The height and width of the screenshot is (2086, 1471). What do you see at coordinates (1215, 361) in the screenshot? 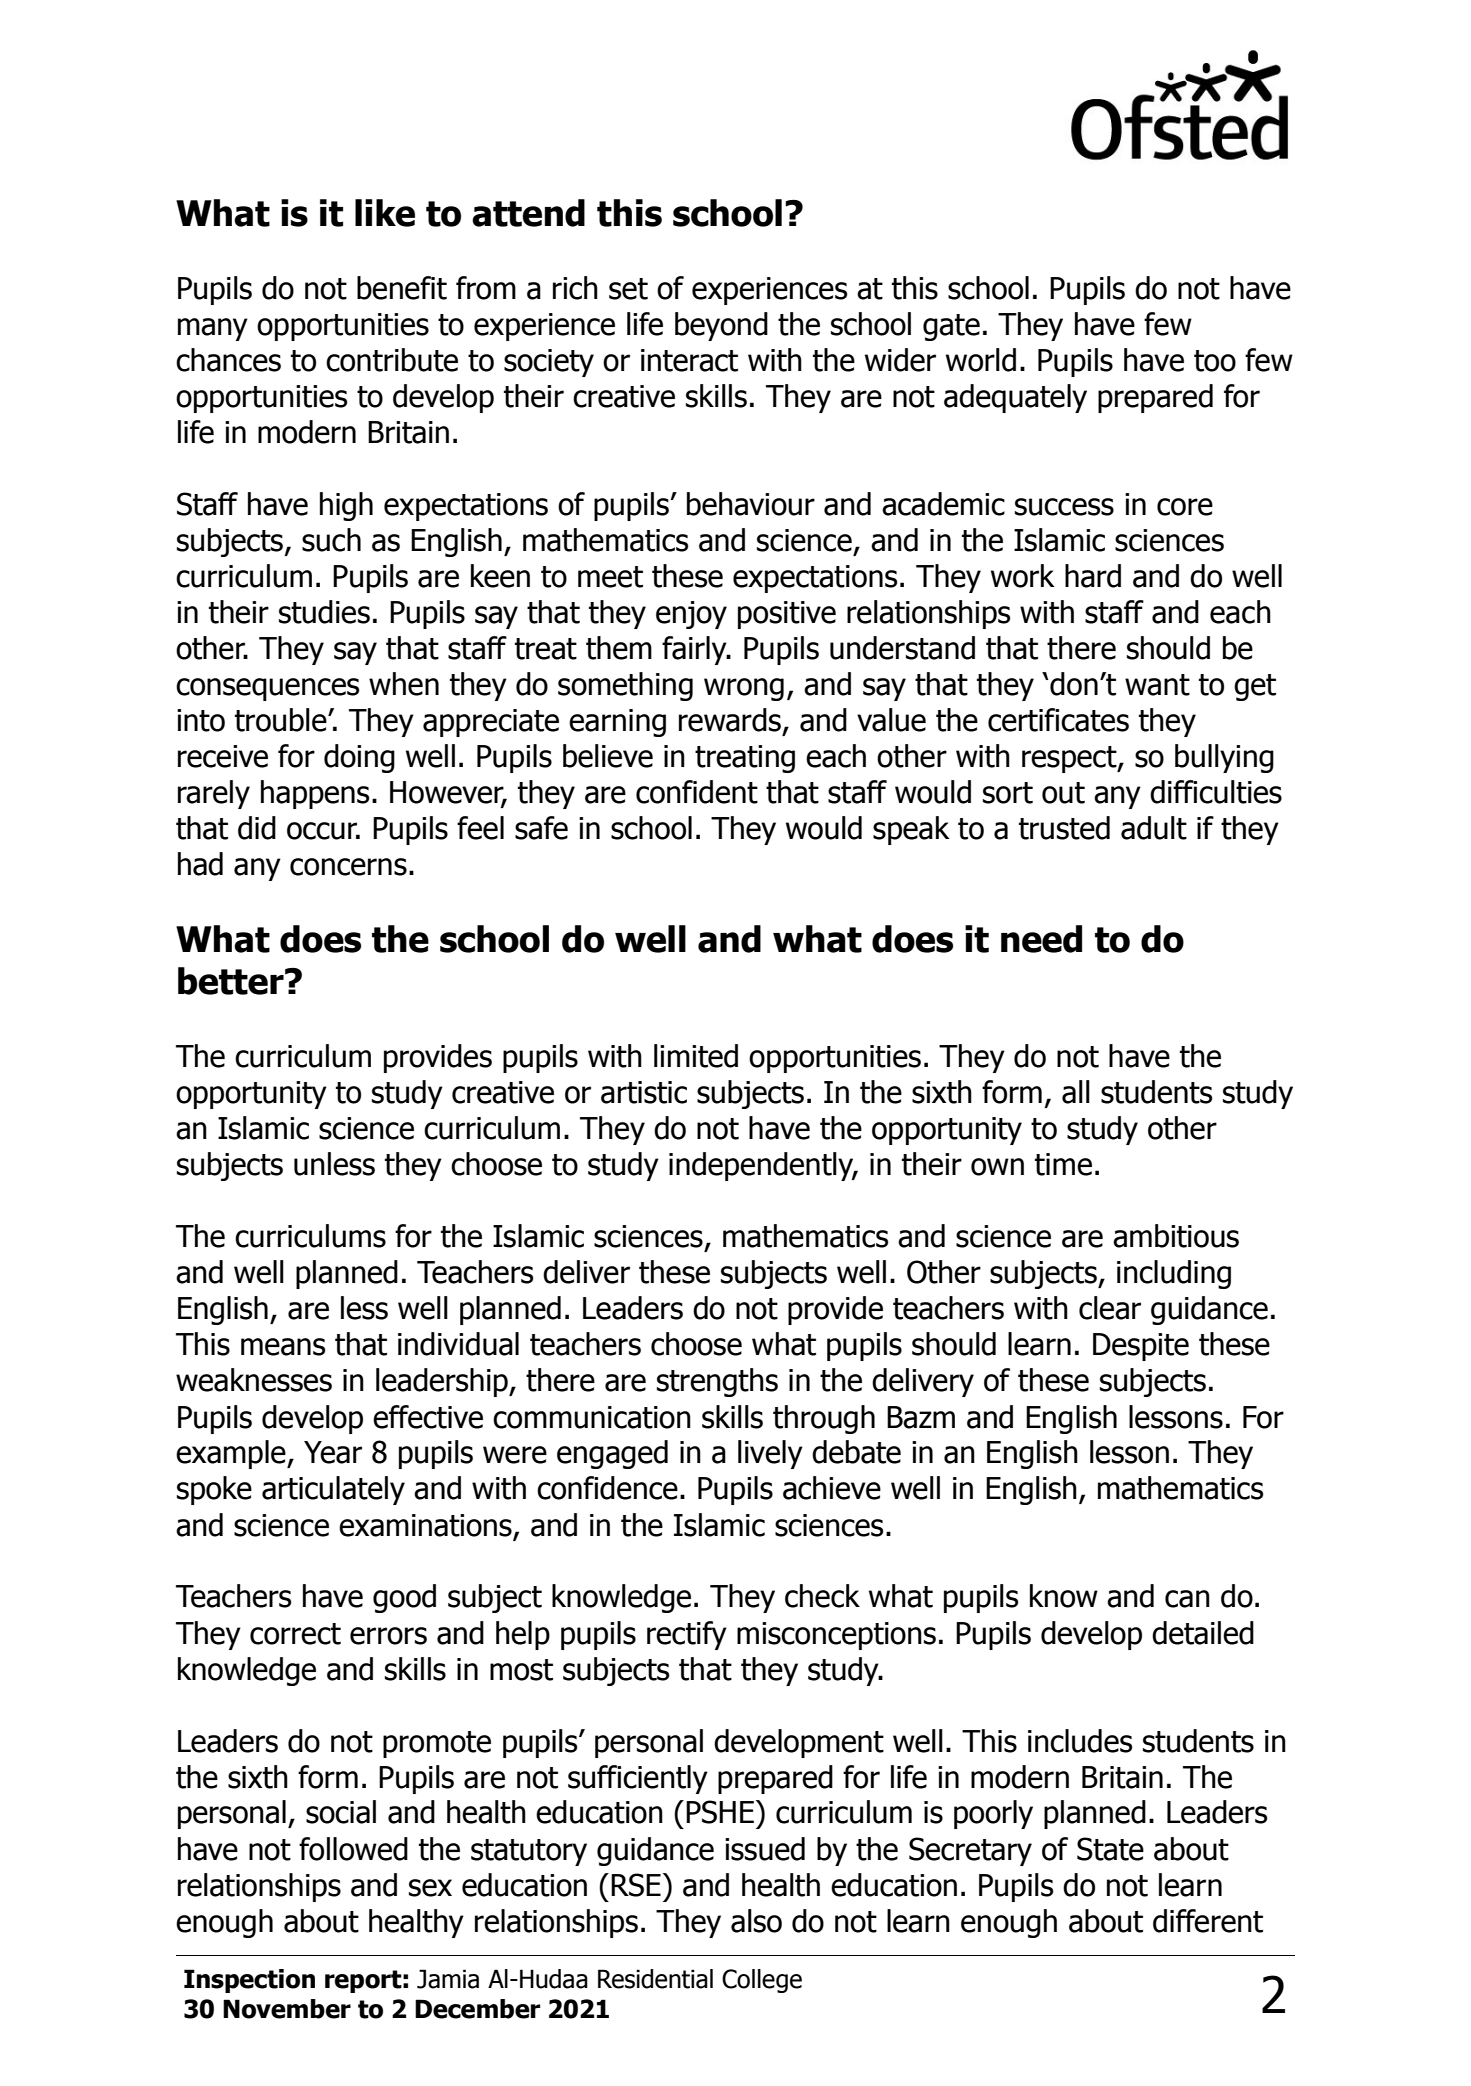
I see `too` at bounding box center [1215, 361].
